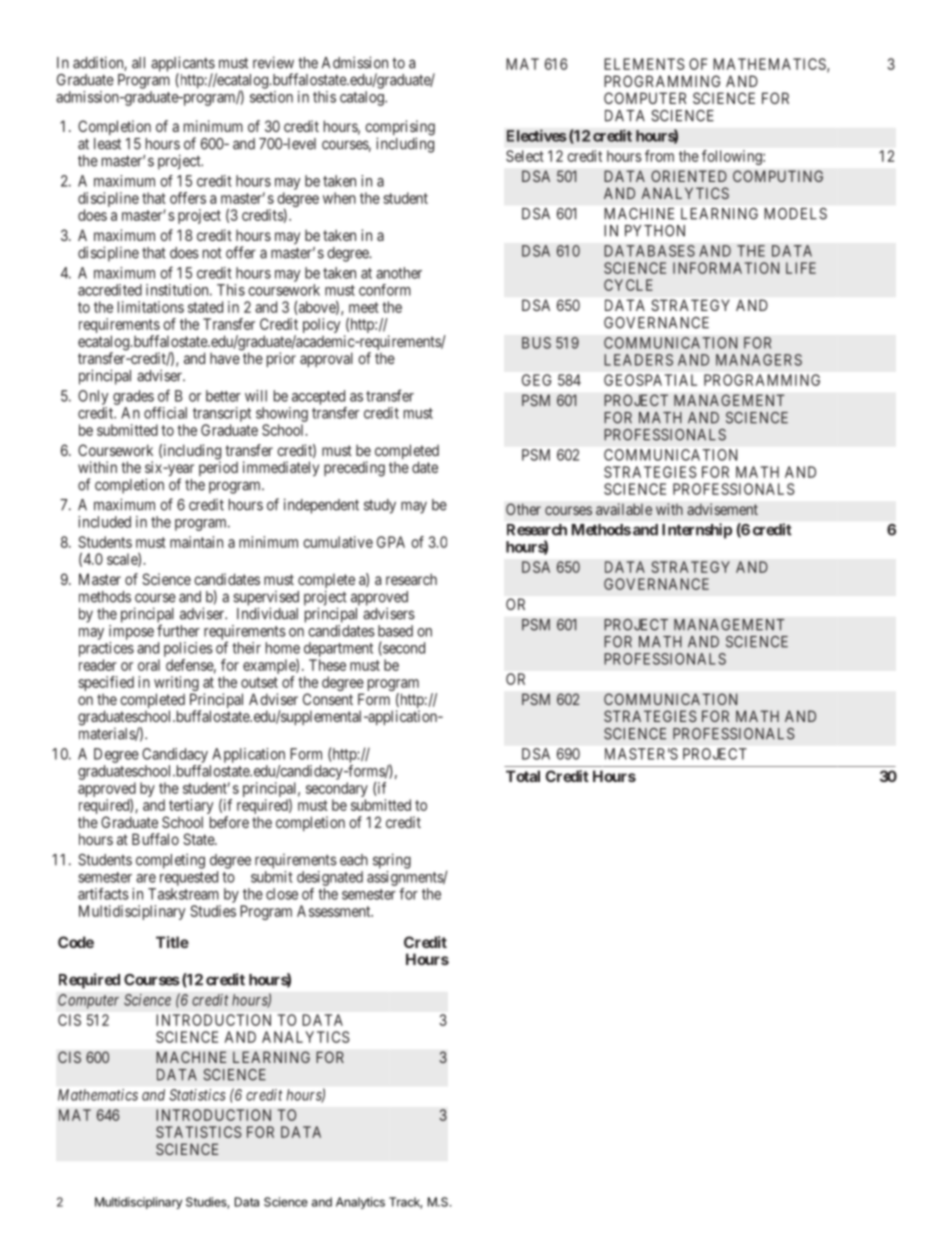 This screenshot has height=1233, width=952. What do you see at coordinates (523, 776) in the screenshot?
I see `Total` at bounding box center [523, 776].
